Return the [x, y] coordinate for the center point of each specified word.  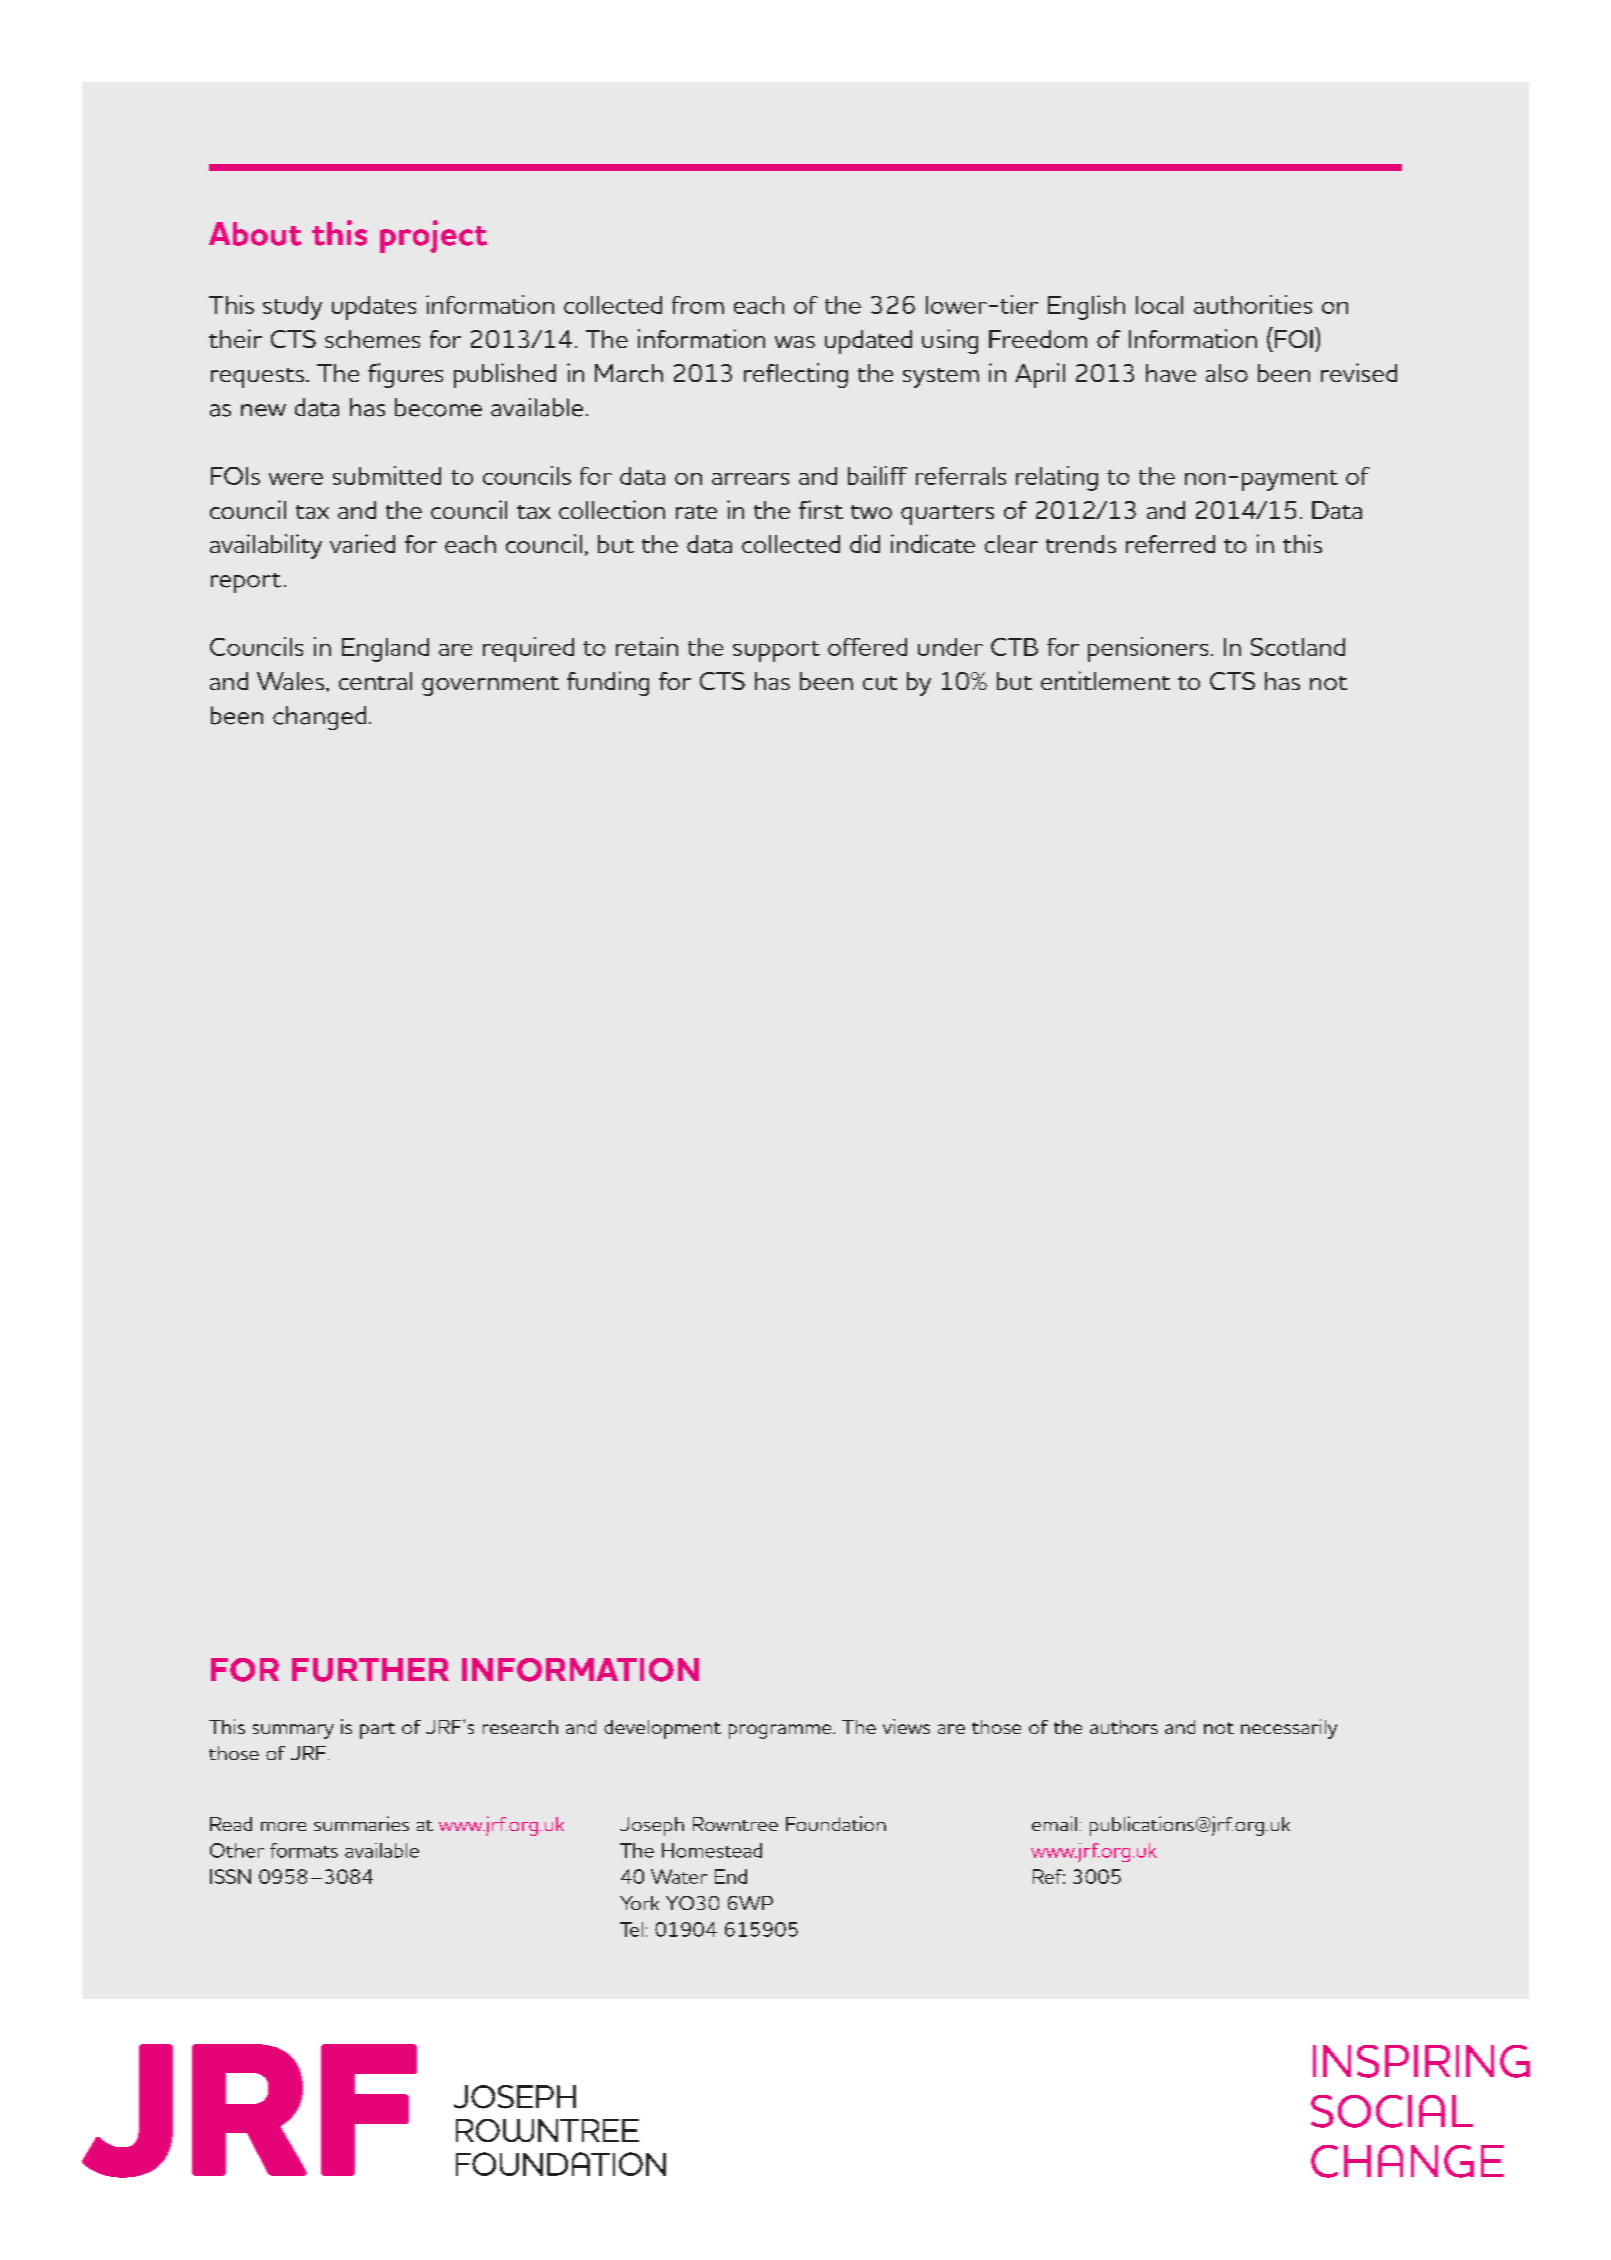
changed [319, 718]
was [795, 342]
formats [304, 1850]
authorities [1253, 304]
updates [374, 308]
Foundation [836, 1823]
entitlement [1105, 680]
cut [880, 683]
